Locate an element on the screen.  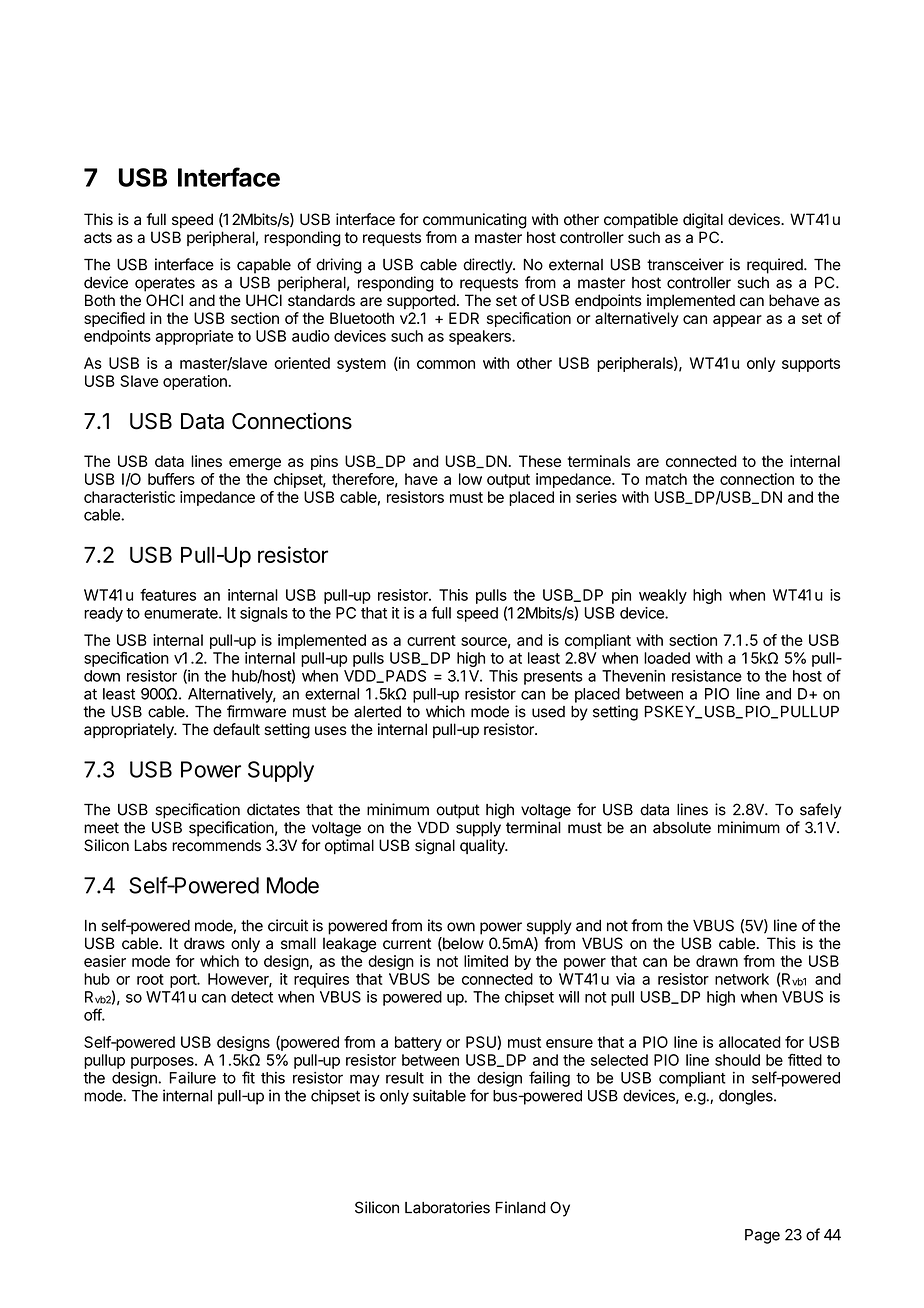
resistance is located at coordinates (707, 676).
